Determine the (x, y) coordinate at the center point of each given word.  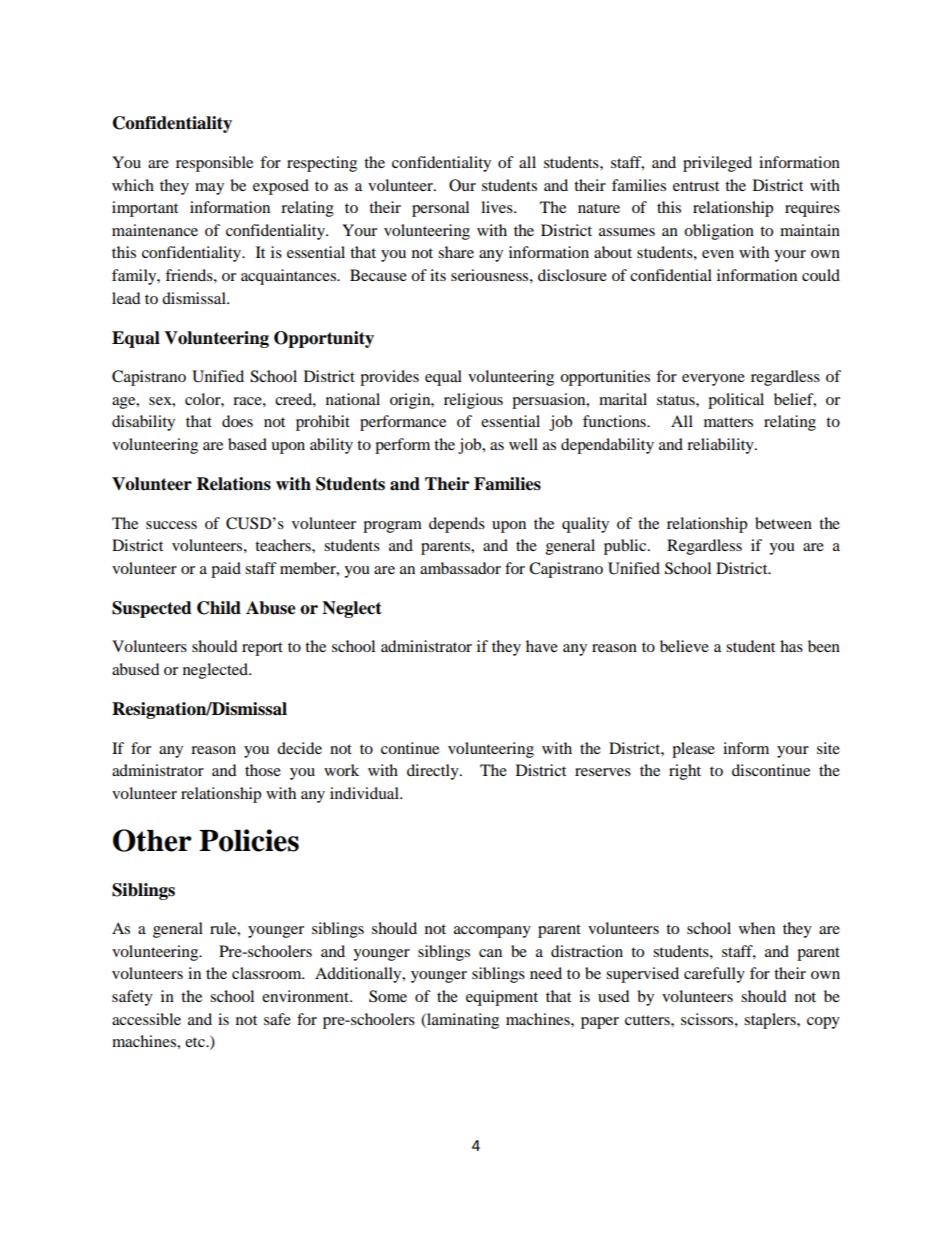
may (209, 189)
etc (196, 1042)
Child (219, 608)
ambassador (460, 568)
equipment (502, 998)
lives (498, 207)
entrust (696, 186)
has (791, 646)
